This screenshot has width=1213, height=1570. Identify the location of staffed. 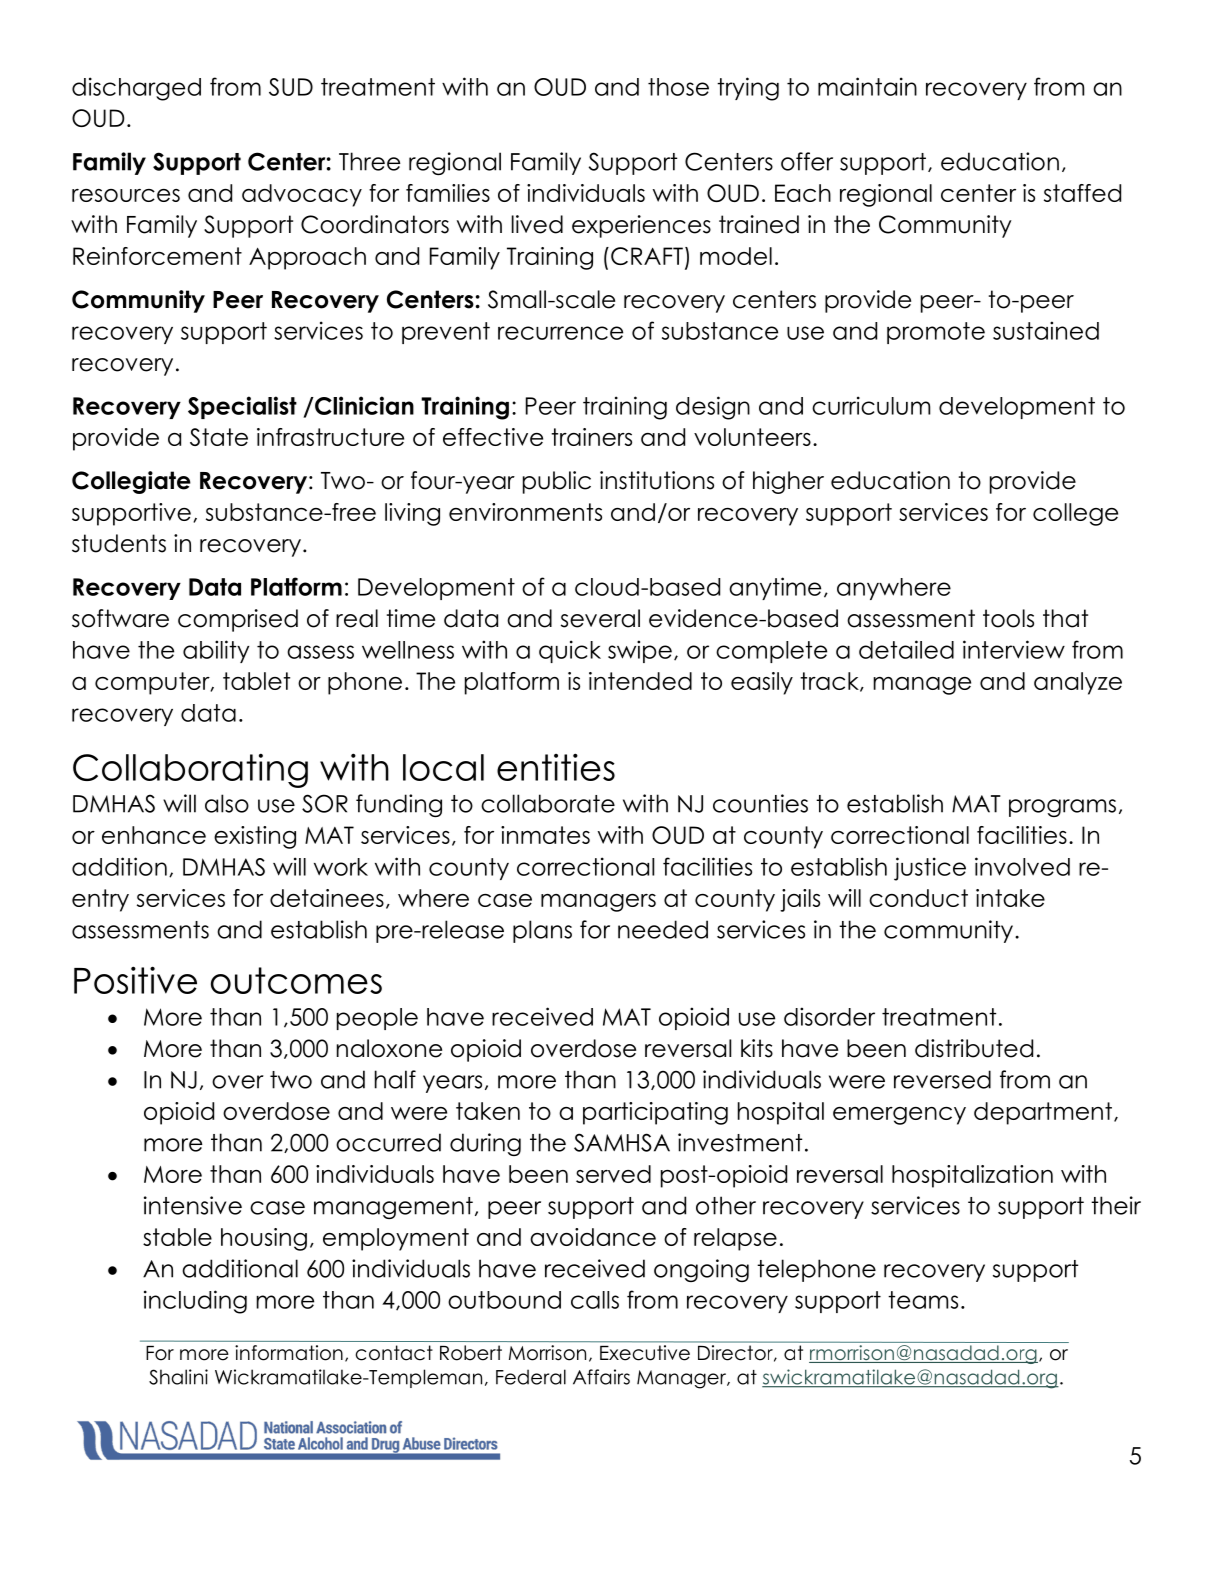
(1082, 193).
